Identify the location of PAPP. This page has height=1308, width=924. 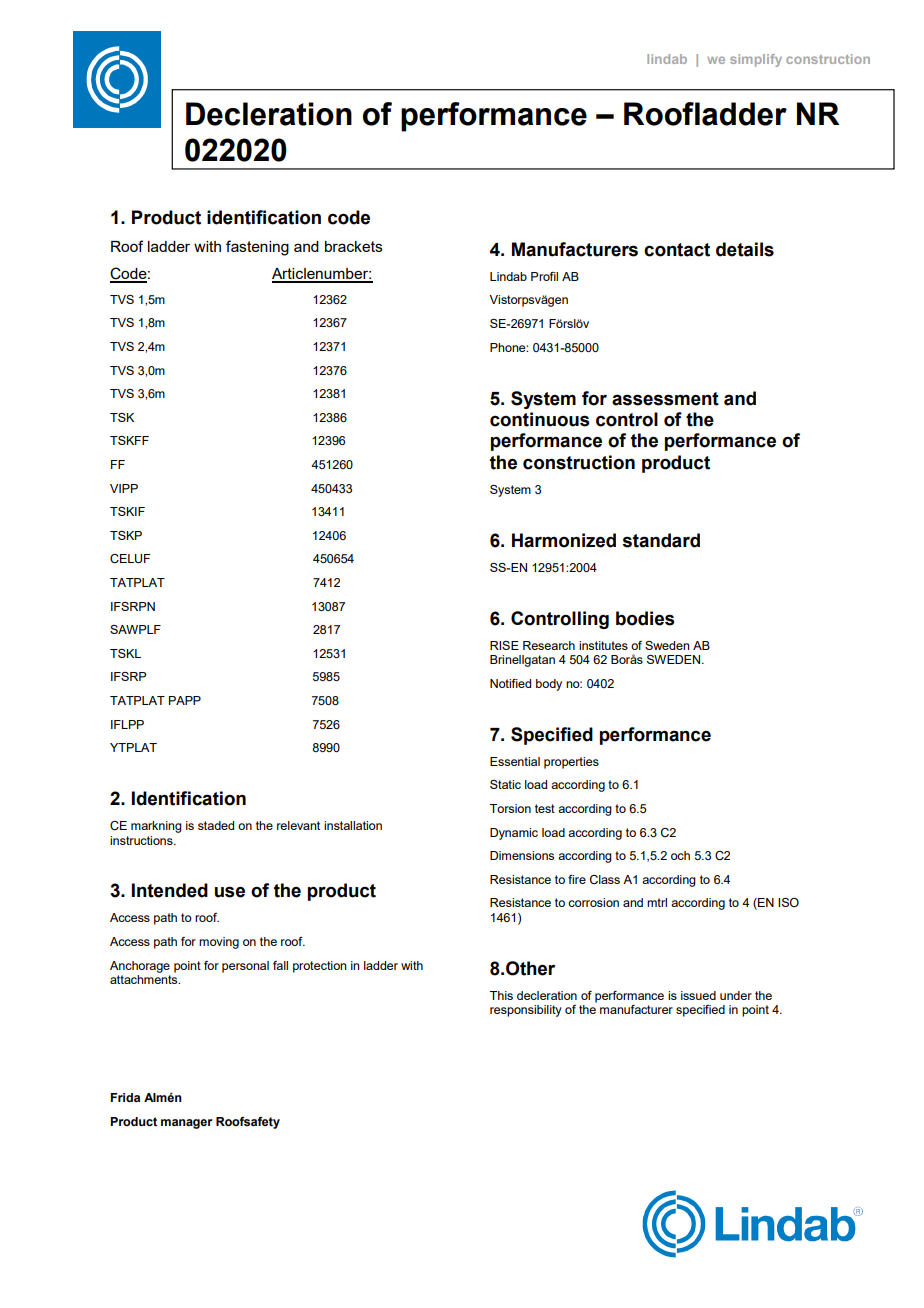
(185, 700).
